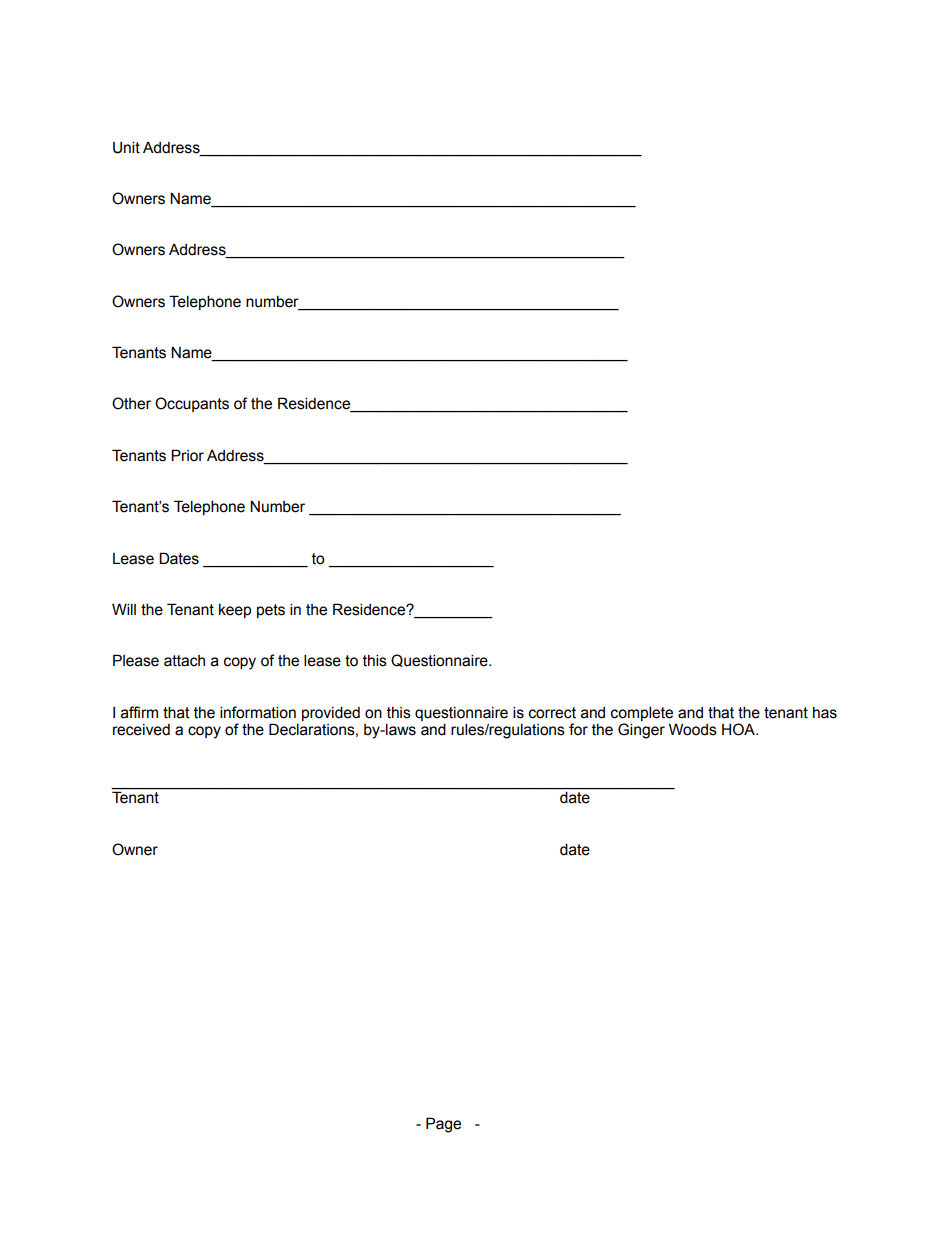 This page has height=1233, width=952. I want to click on received, so click(141, 730).
